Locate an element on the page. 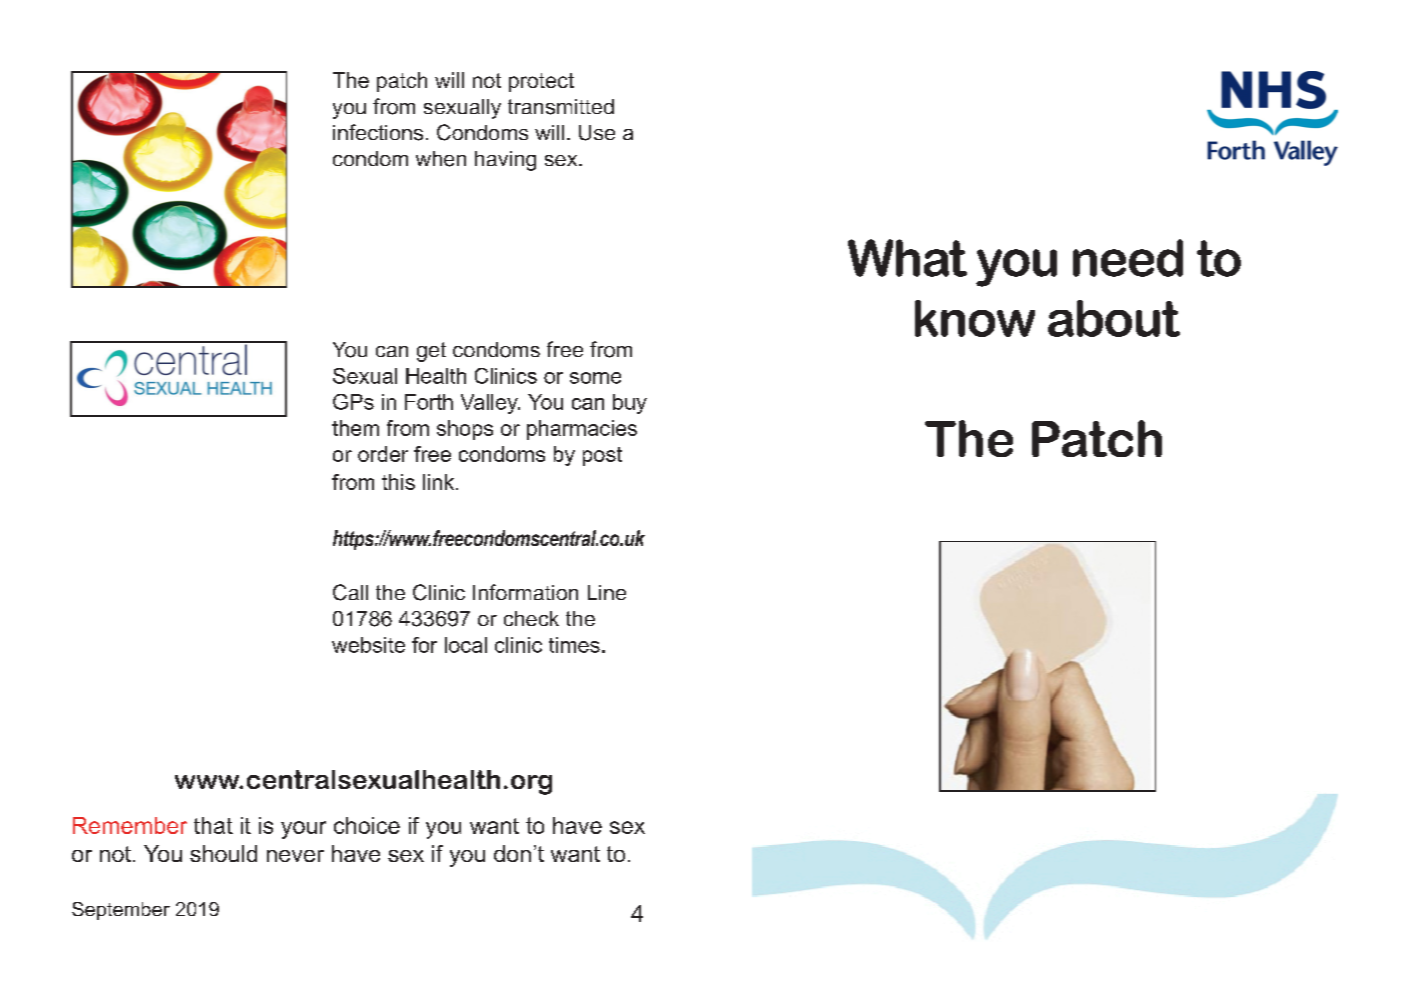 Image resolution: width=1409 pixels, height=996 pixels. post is located at coordinates (602, 456).
